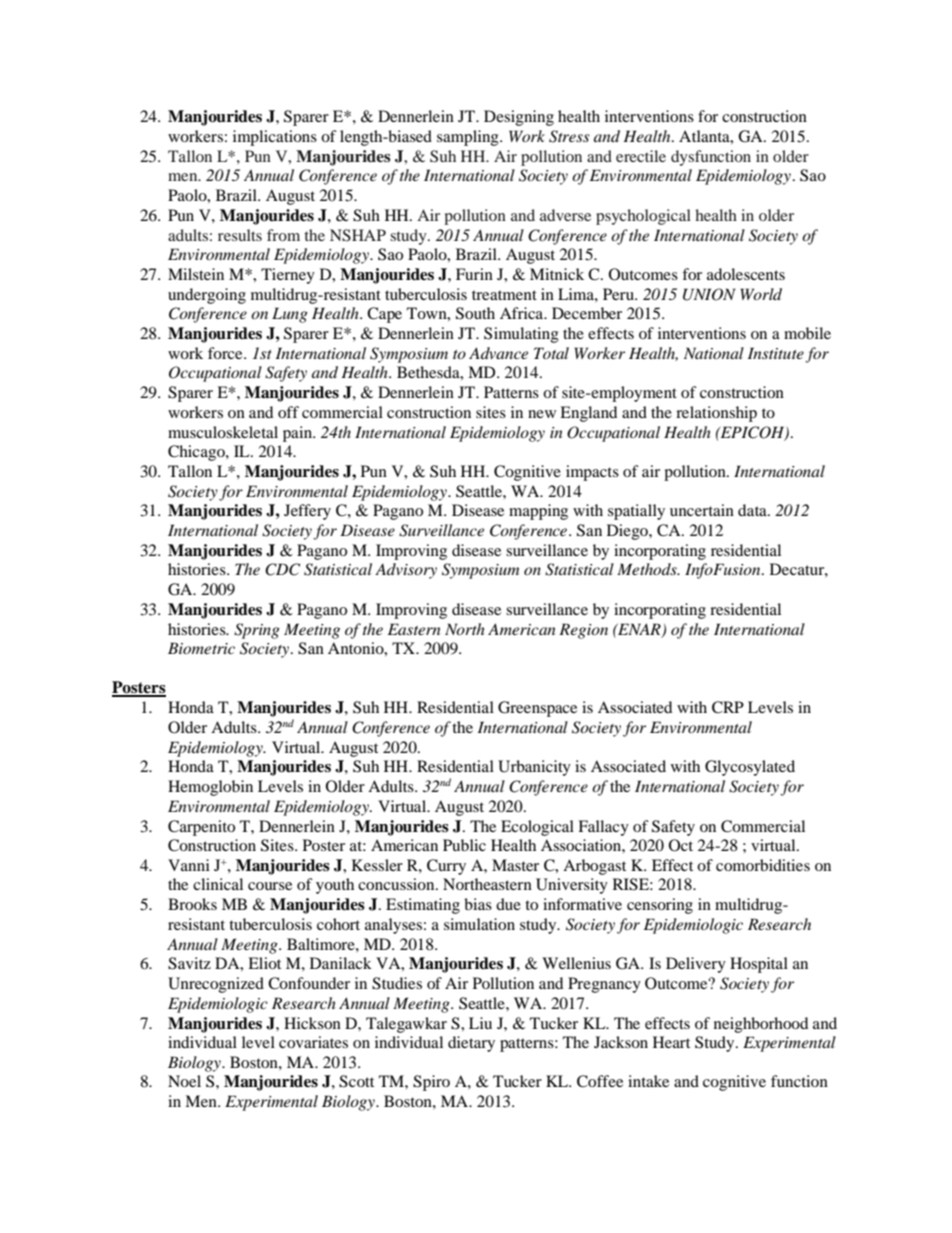 This screenshot has width=952, height=1233. Describe the element at coordinates (641, 156) in the screenshot. I see `erectile` at that location.
